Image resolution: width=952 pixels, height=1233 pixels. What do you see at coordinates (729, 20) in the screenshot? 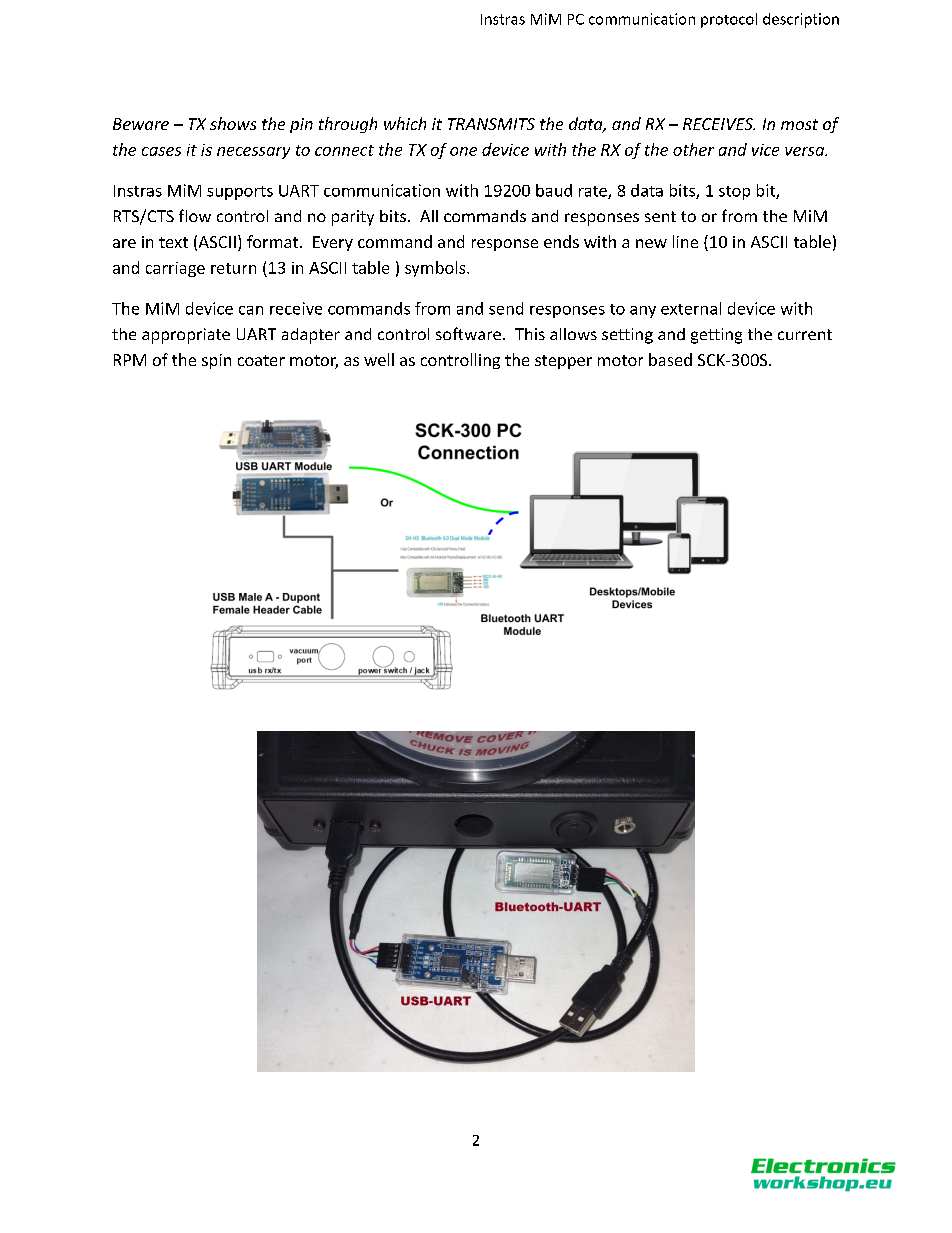
I see `protocol` at bounding box center [729, 20].
